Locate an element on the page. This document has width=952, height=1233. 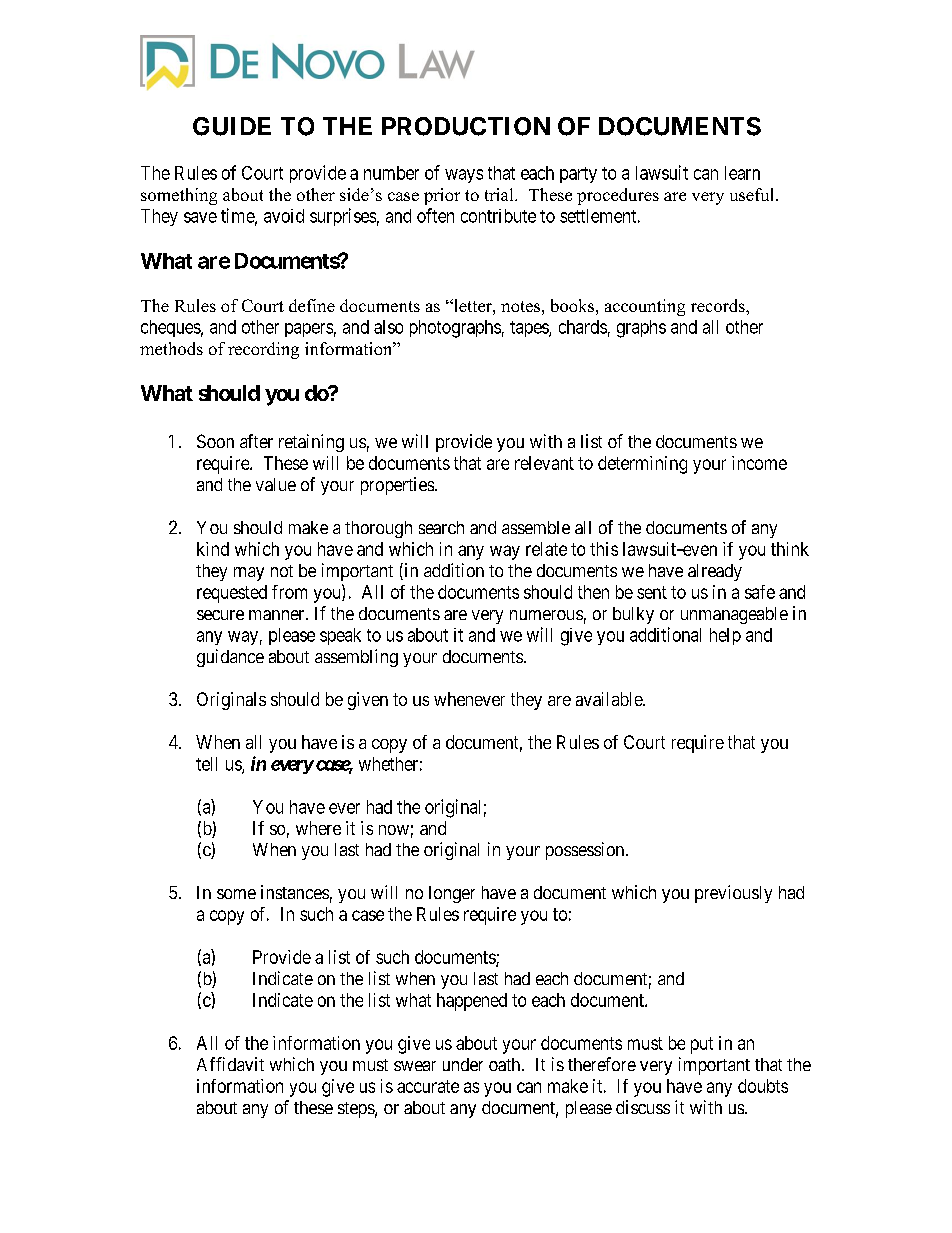
GUIDE is located at coordinates (232, 126).
